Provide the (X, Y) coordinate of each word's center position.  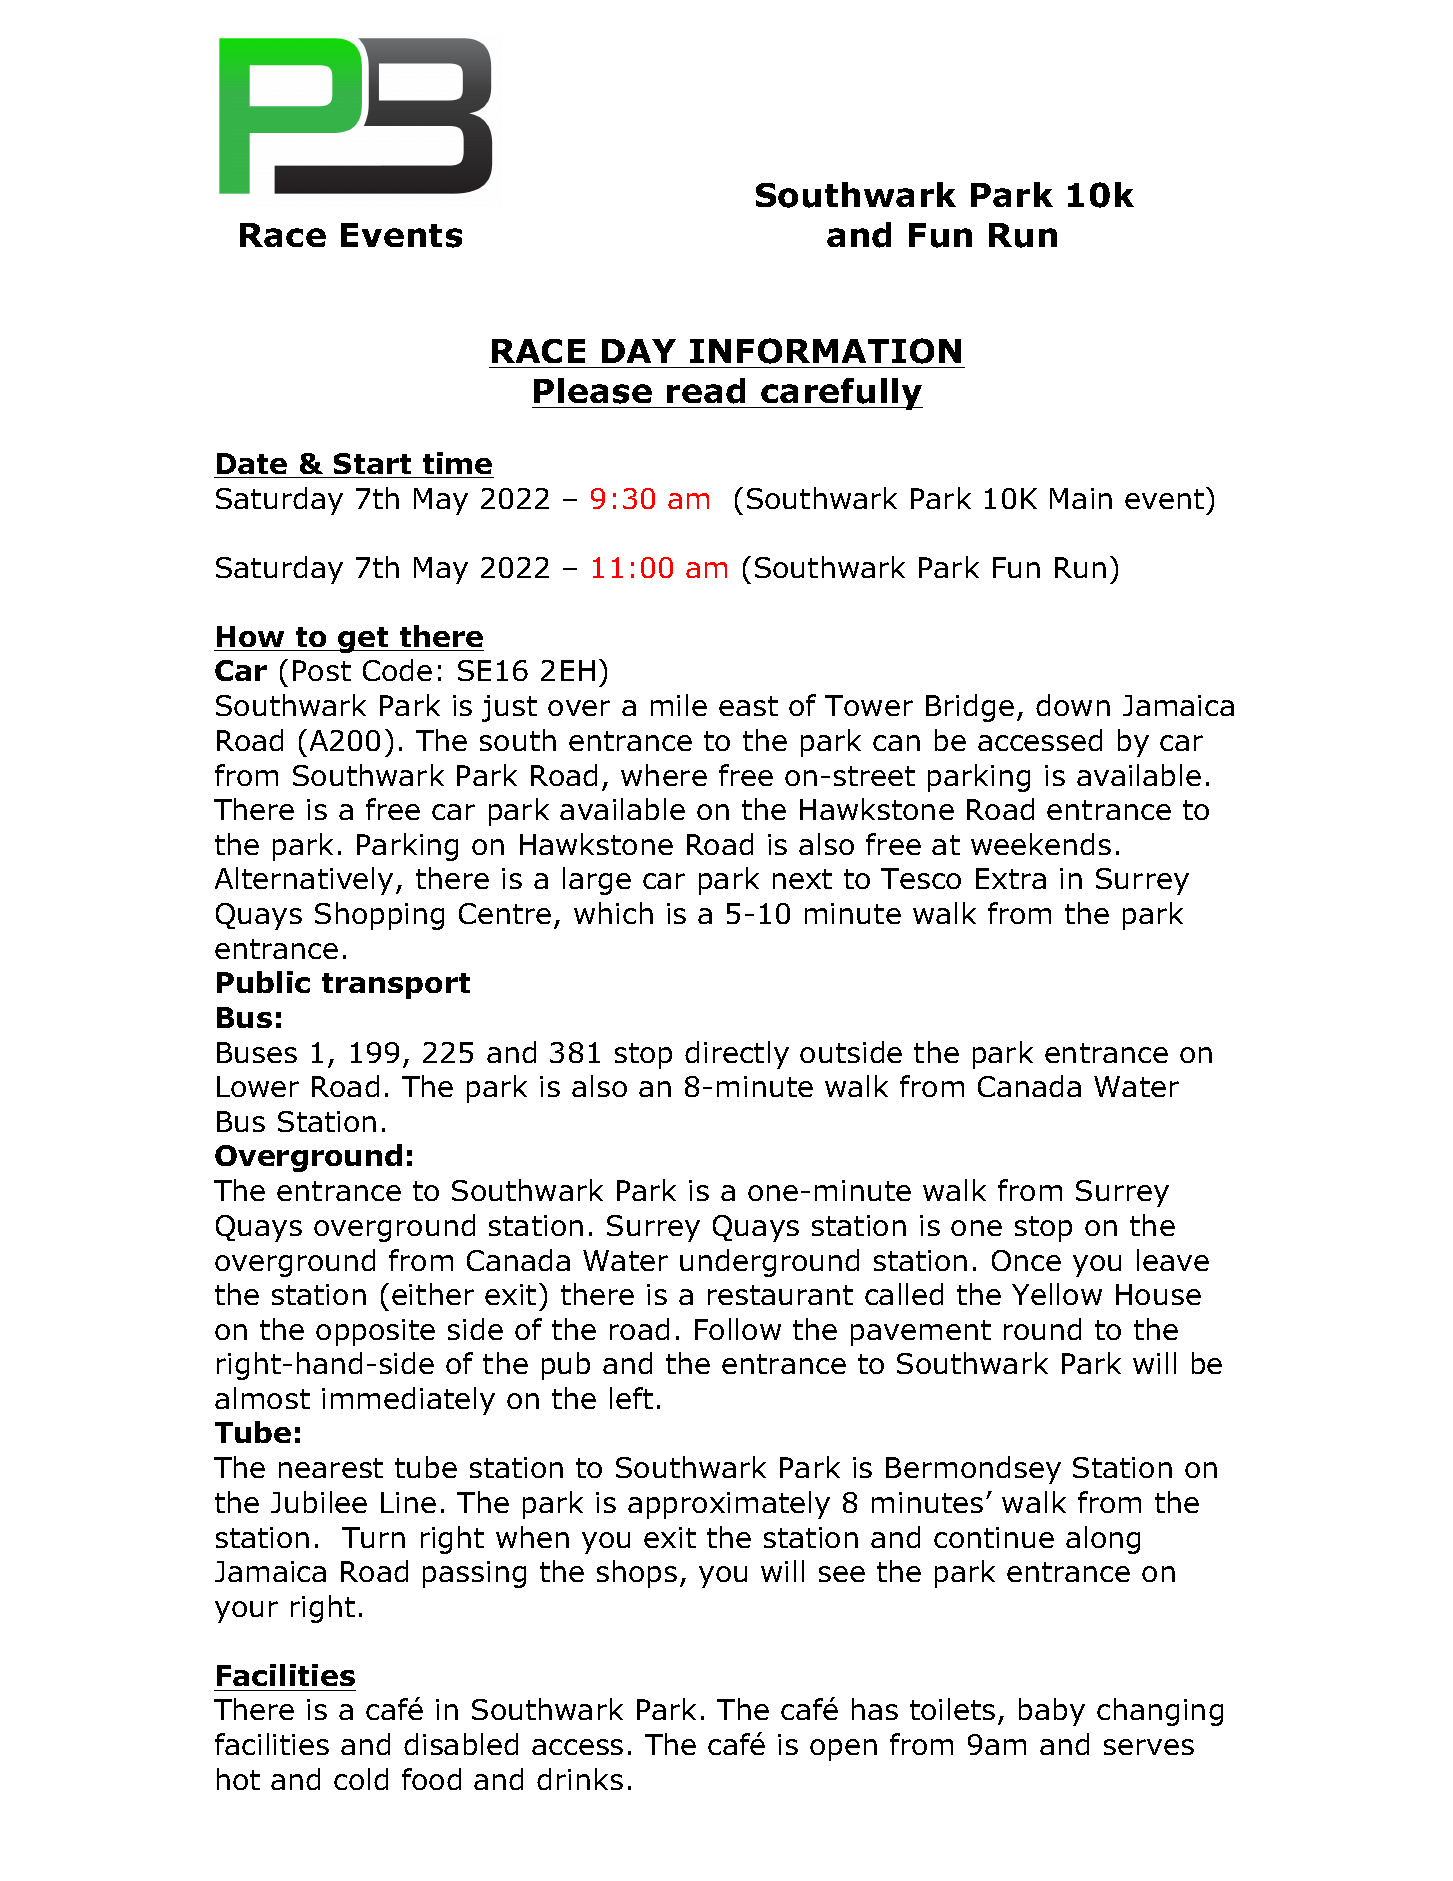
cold (361, 1779)
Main (1081, 498)
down (1073, 705)
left (631, 1398)
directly (737, 1055)
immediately (408, 1401)
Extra (1011, 878)
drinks (580, 1779)
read (706, 391)
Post (322, 670)
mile (679, 705)
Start (372, 463)
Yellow (1057, 1294)
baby (1052, 1712)
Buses (257, 1052)
